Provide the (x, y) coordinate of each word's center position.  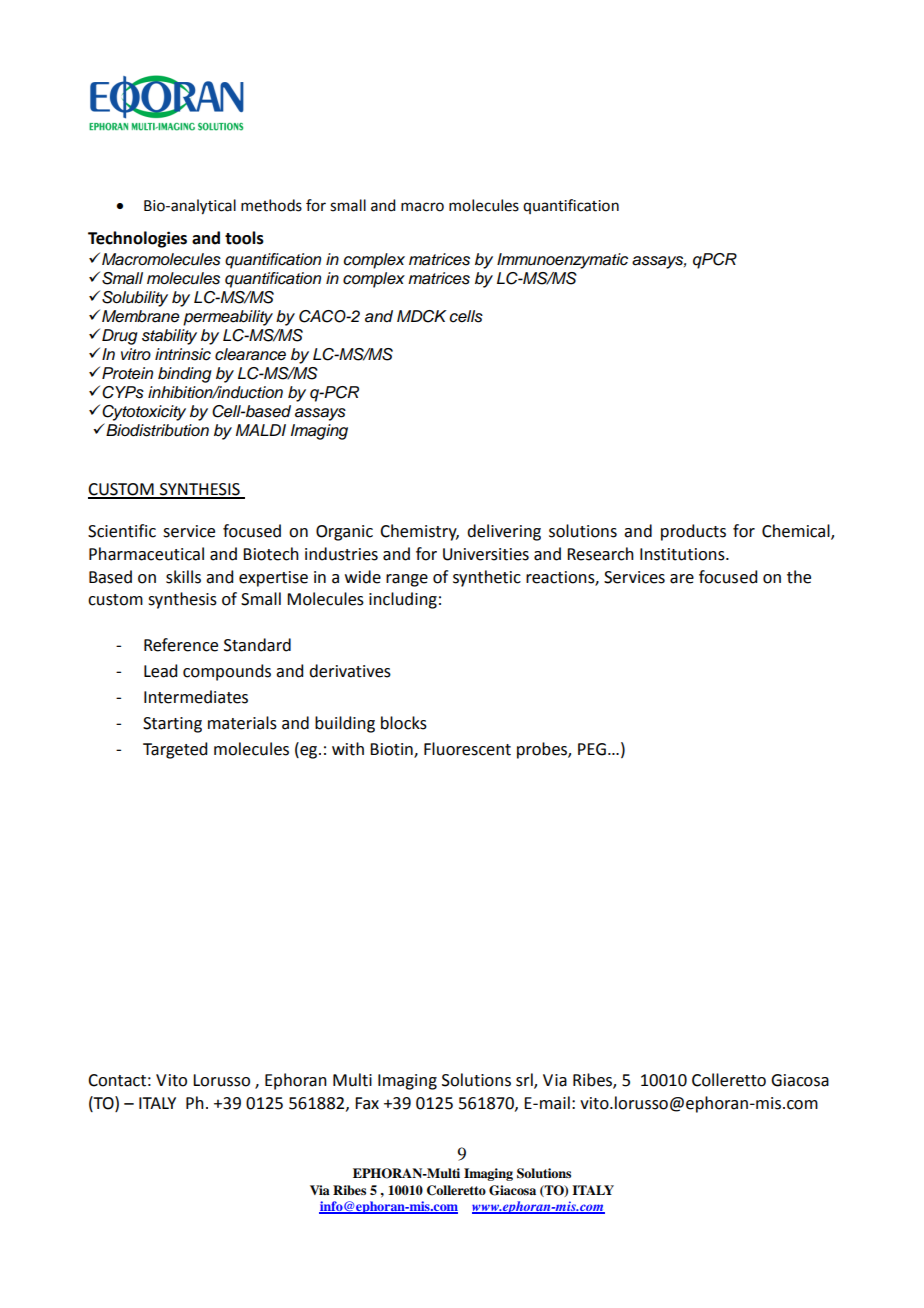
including (403, 600)
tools (244, 238)
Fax (367, 1103)
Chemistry (419, 532)
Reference (181, 645)
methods (271, 205)
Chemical (797, 532)
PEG (592, 749)
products (693, 532)
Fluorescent (467, 749)
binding (185, 375)
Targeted (175, 750)
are (682, 579)
